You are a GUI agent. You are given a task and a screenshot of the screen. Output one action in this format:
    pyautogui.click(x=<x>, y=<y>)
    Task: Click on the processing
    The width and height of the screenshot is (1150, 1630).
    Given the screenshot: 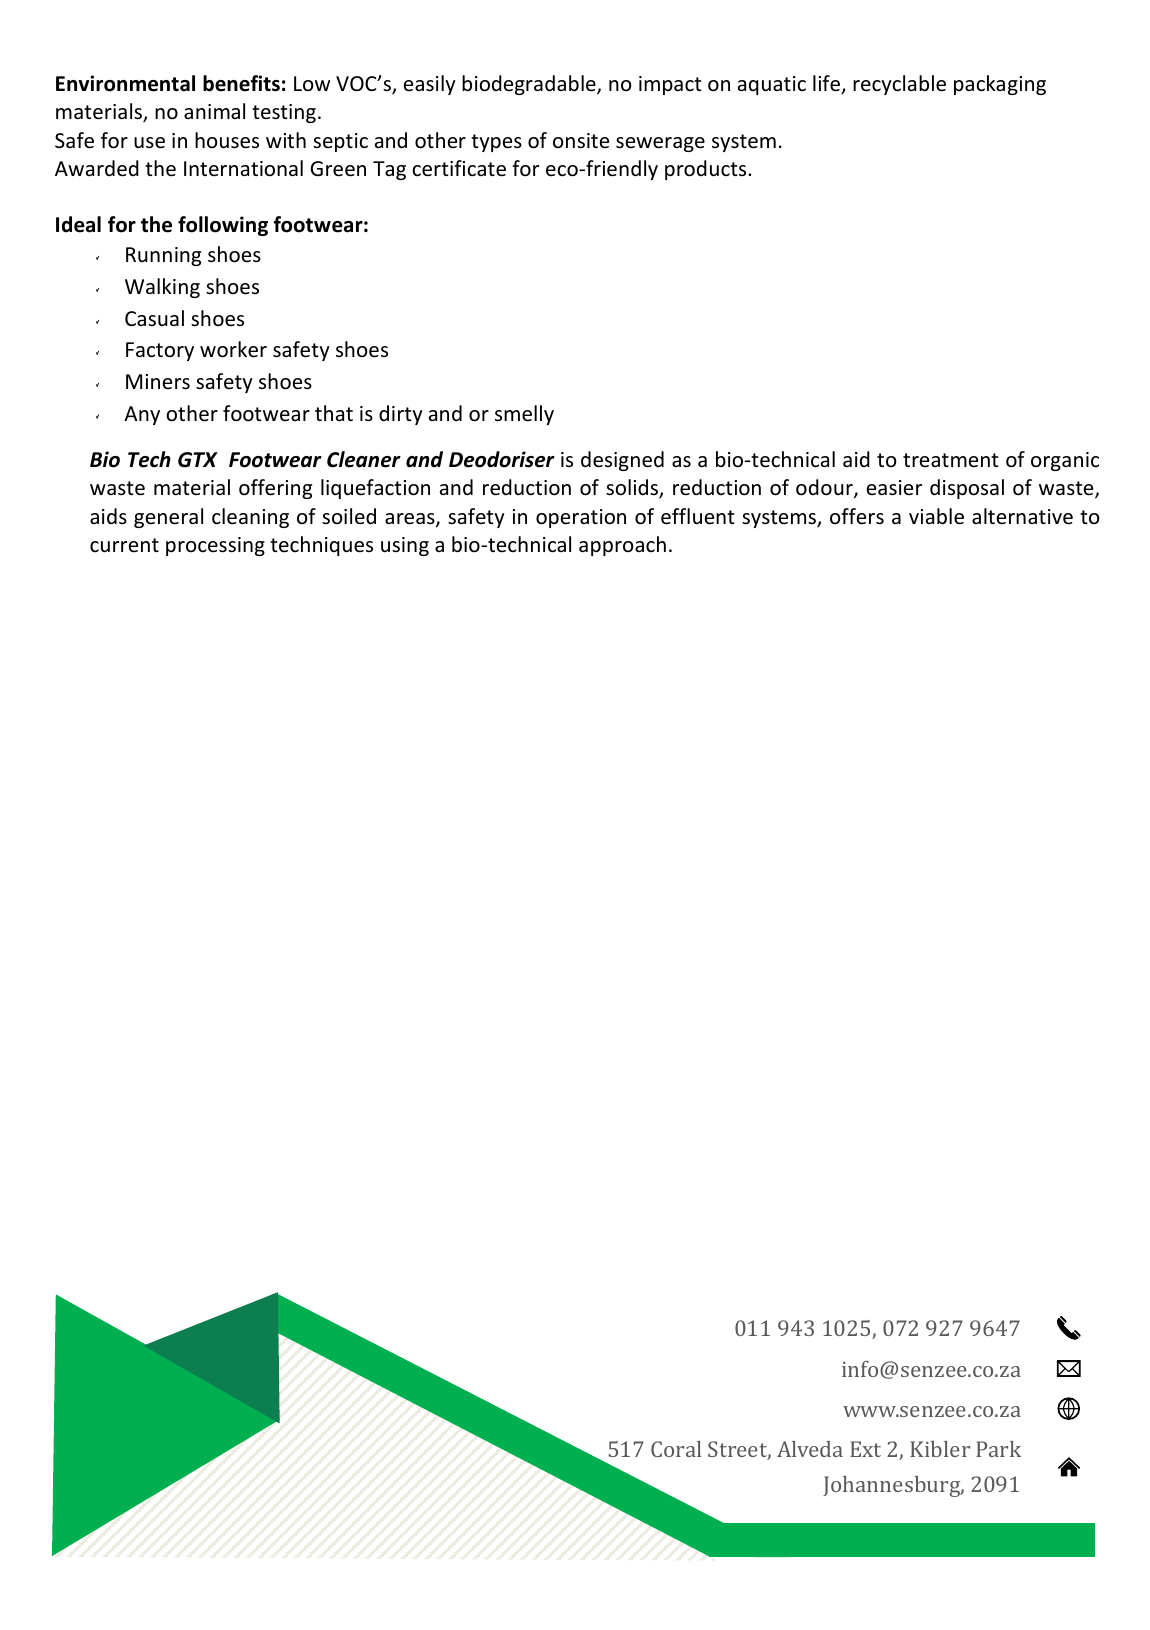 What is the action you would take?
    pyautogui.click(x=215, y=546)
